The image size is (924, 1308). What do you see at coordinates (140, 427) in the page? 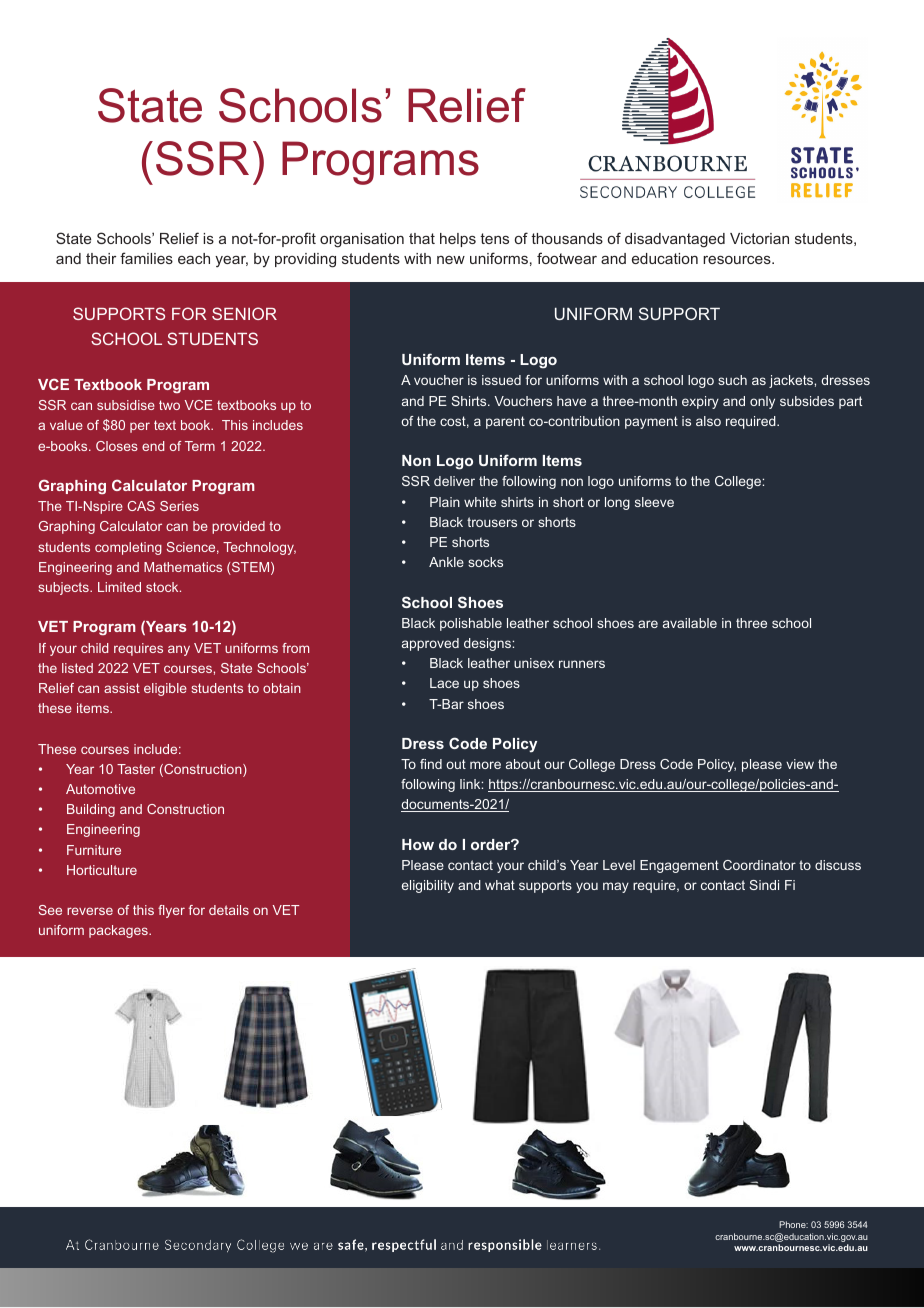
I see `per` at bounding box center [140, 427].
